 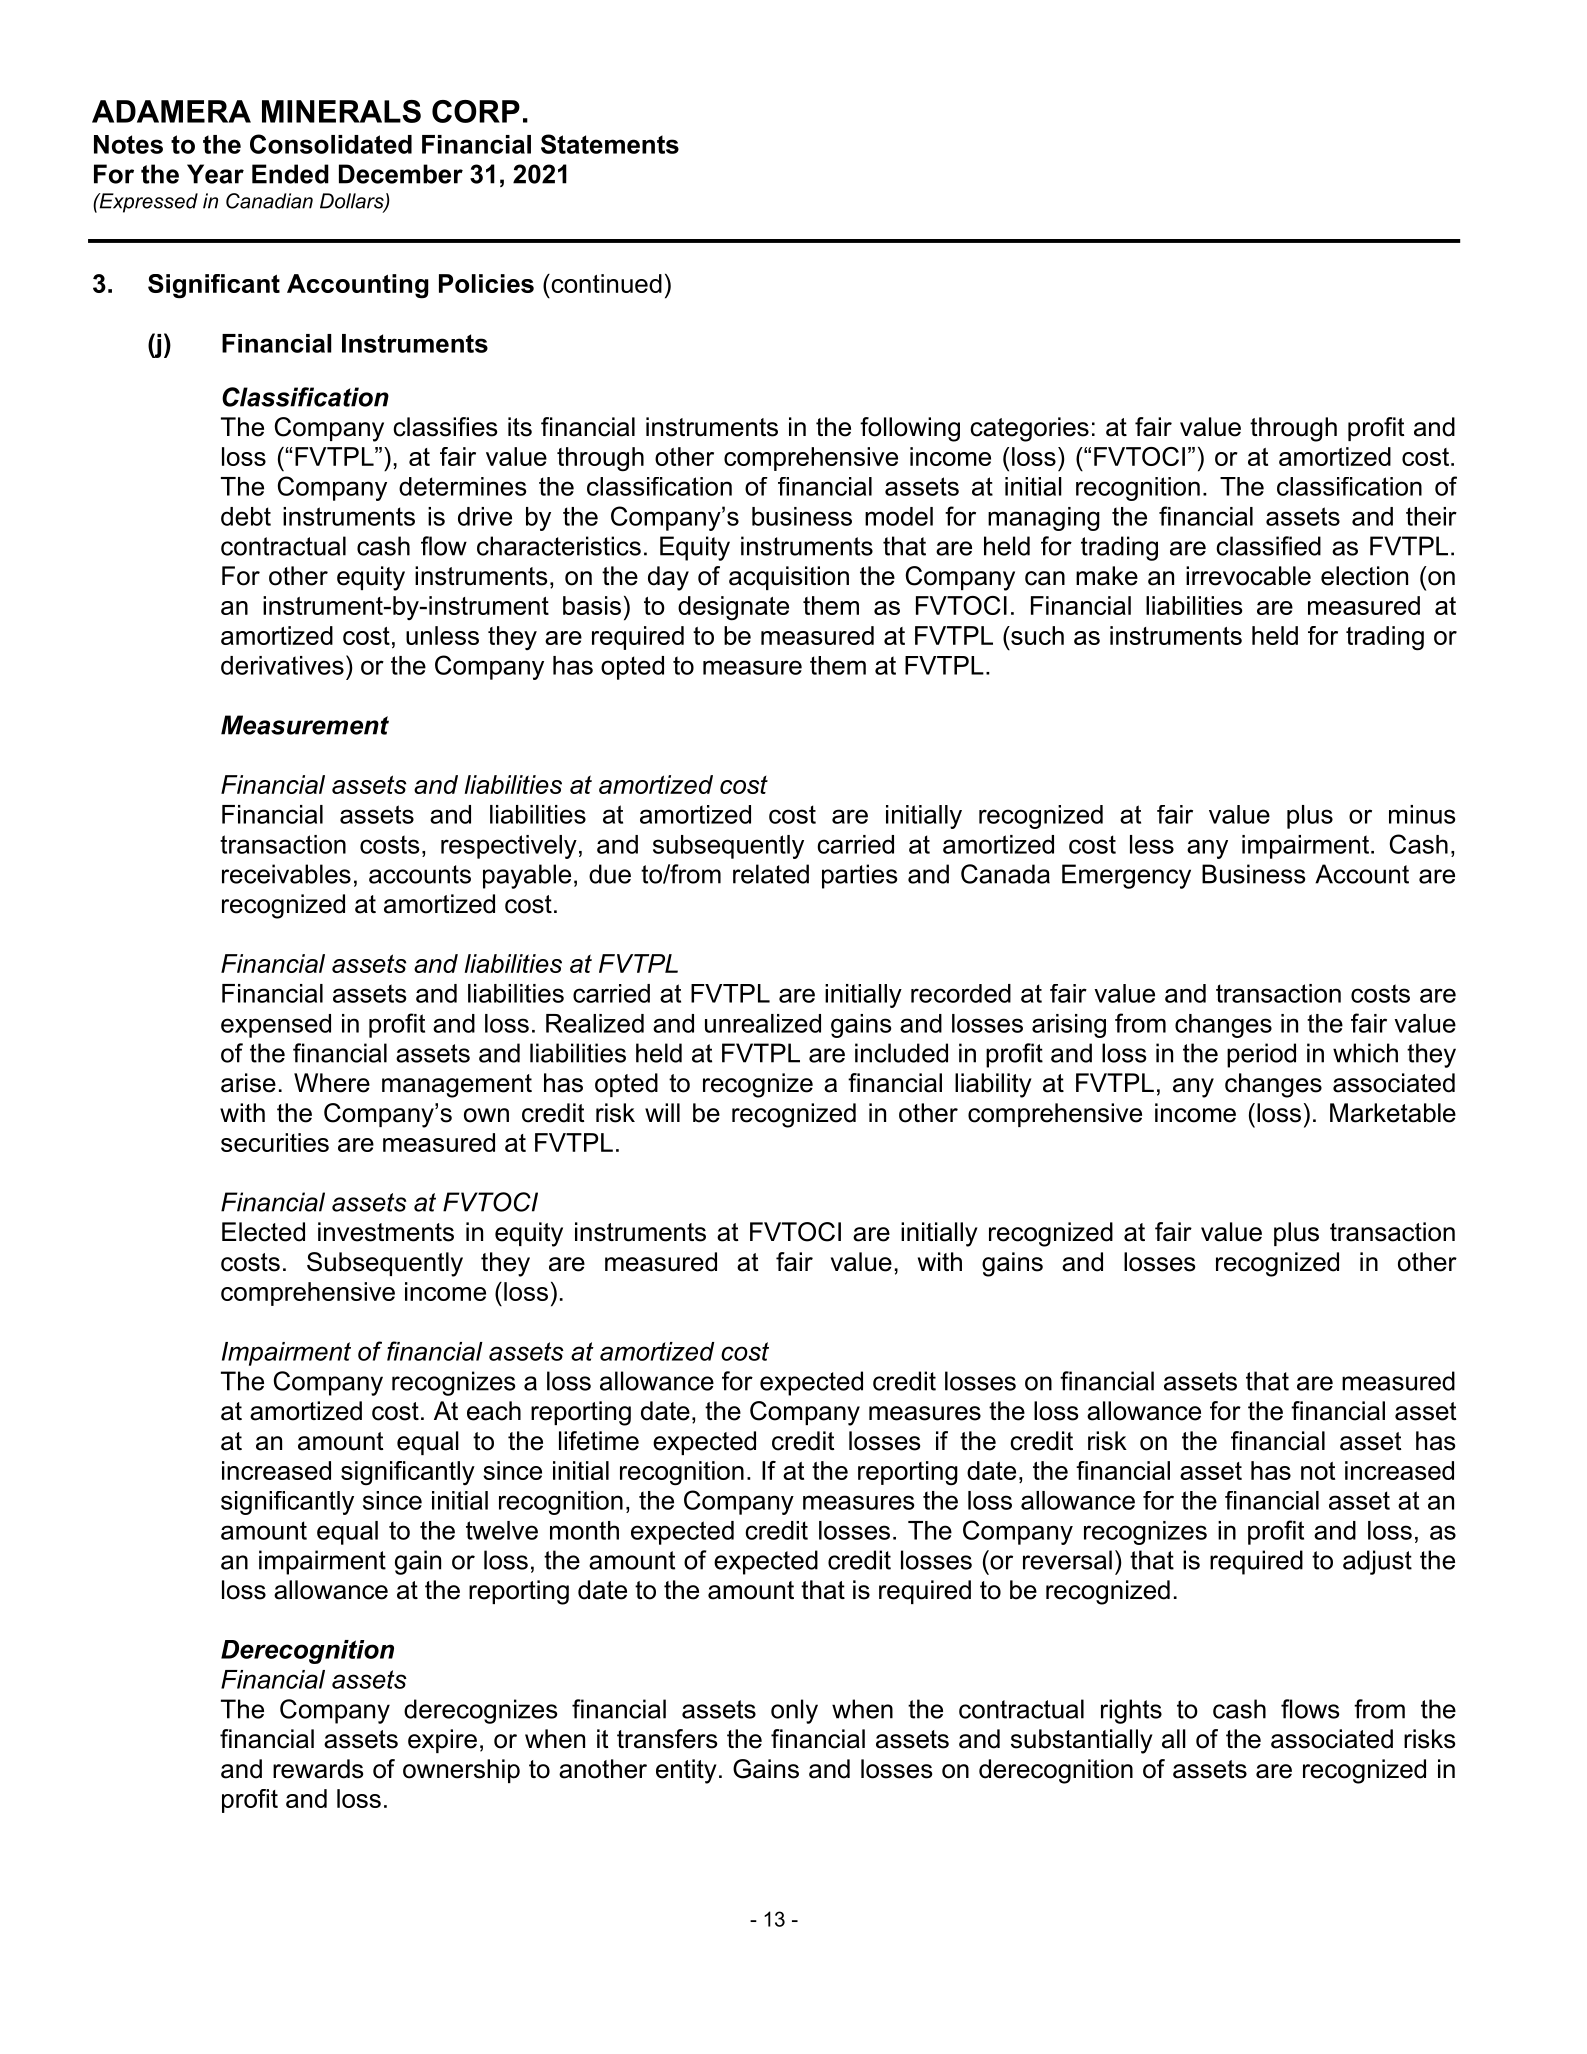 I want to click on Ended, so click(x=290, y=174).
